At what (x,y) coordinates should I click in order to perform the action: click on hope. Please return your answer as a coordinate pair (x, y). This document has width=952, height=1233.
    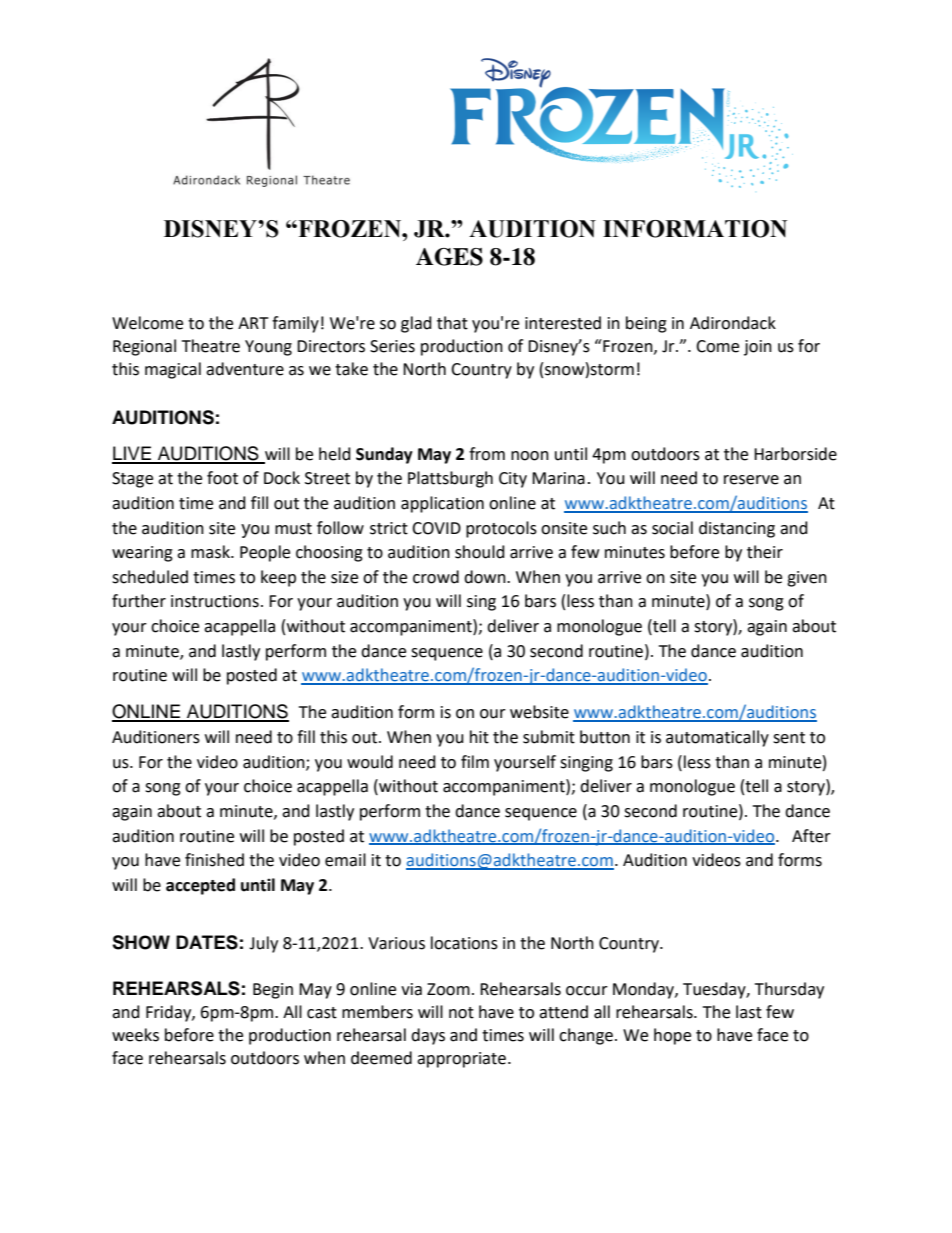
    Looking at the image, I should click on (672, 1036).
